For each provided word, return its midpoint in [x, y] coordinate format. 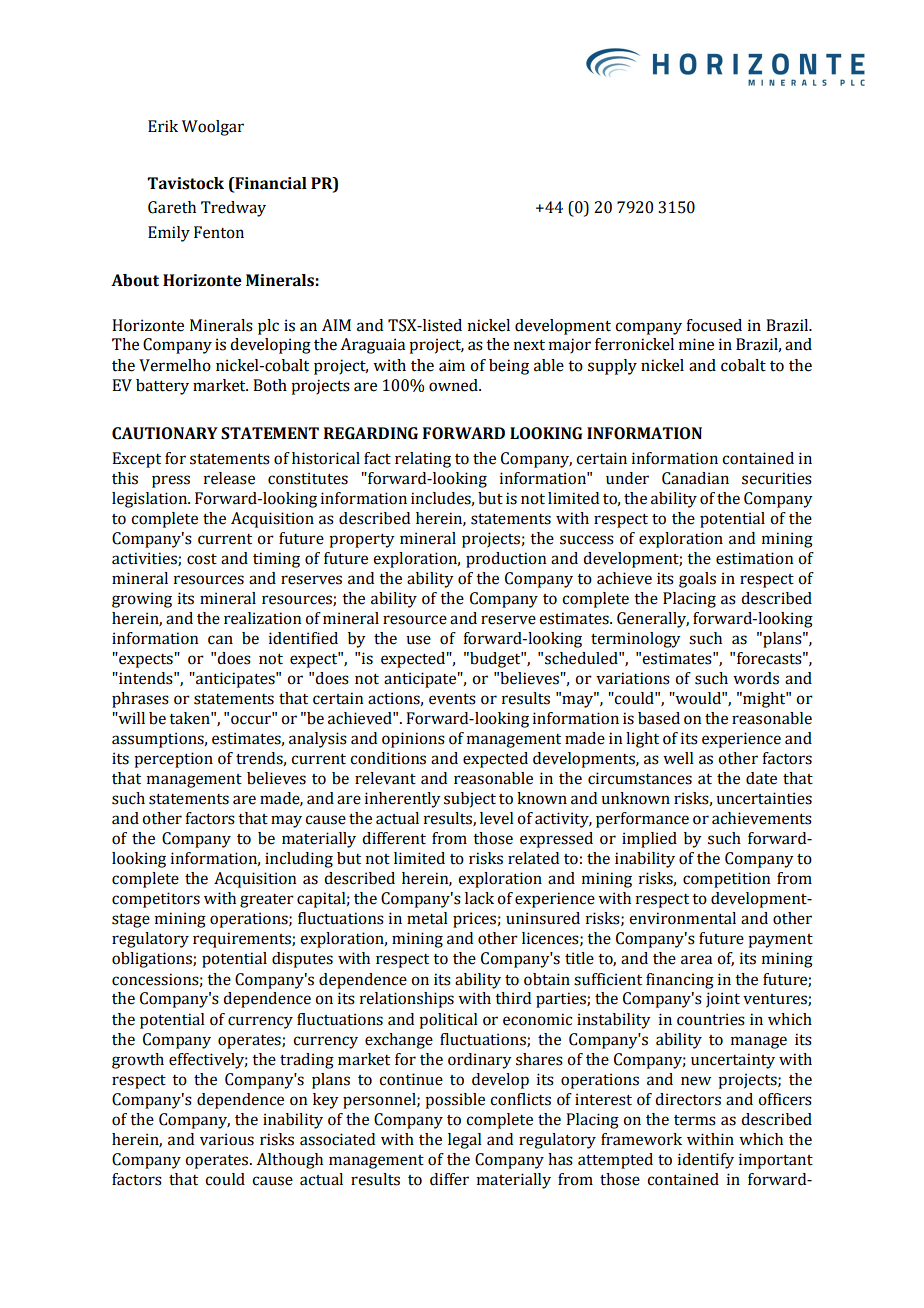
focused [714, 325]
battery [162, 387]
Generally [653, 620]
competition [726, 880]
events [452, 699]
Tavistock [185, 183]
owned [454, 385]
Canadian [695, 478]
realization [262, 618]
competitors [156, 900]
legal [464, 1141]
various [227, 1139]
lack [479, 898]
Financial [270, 184]
